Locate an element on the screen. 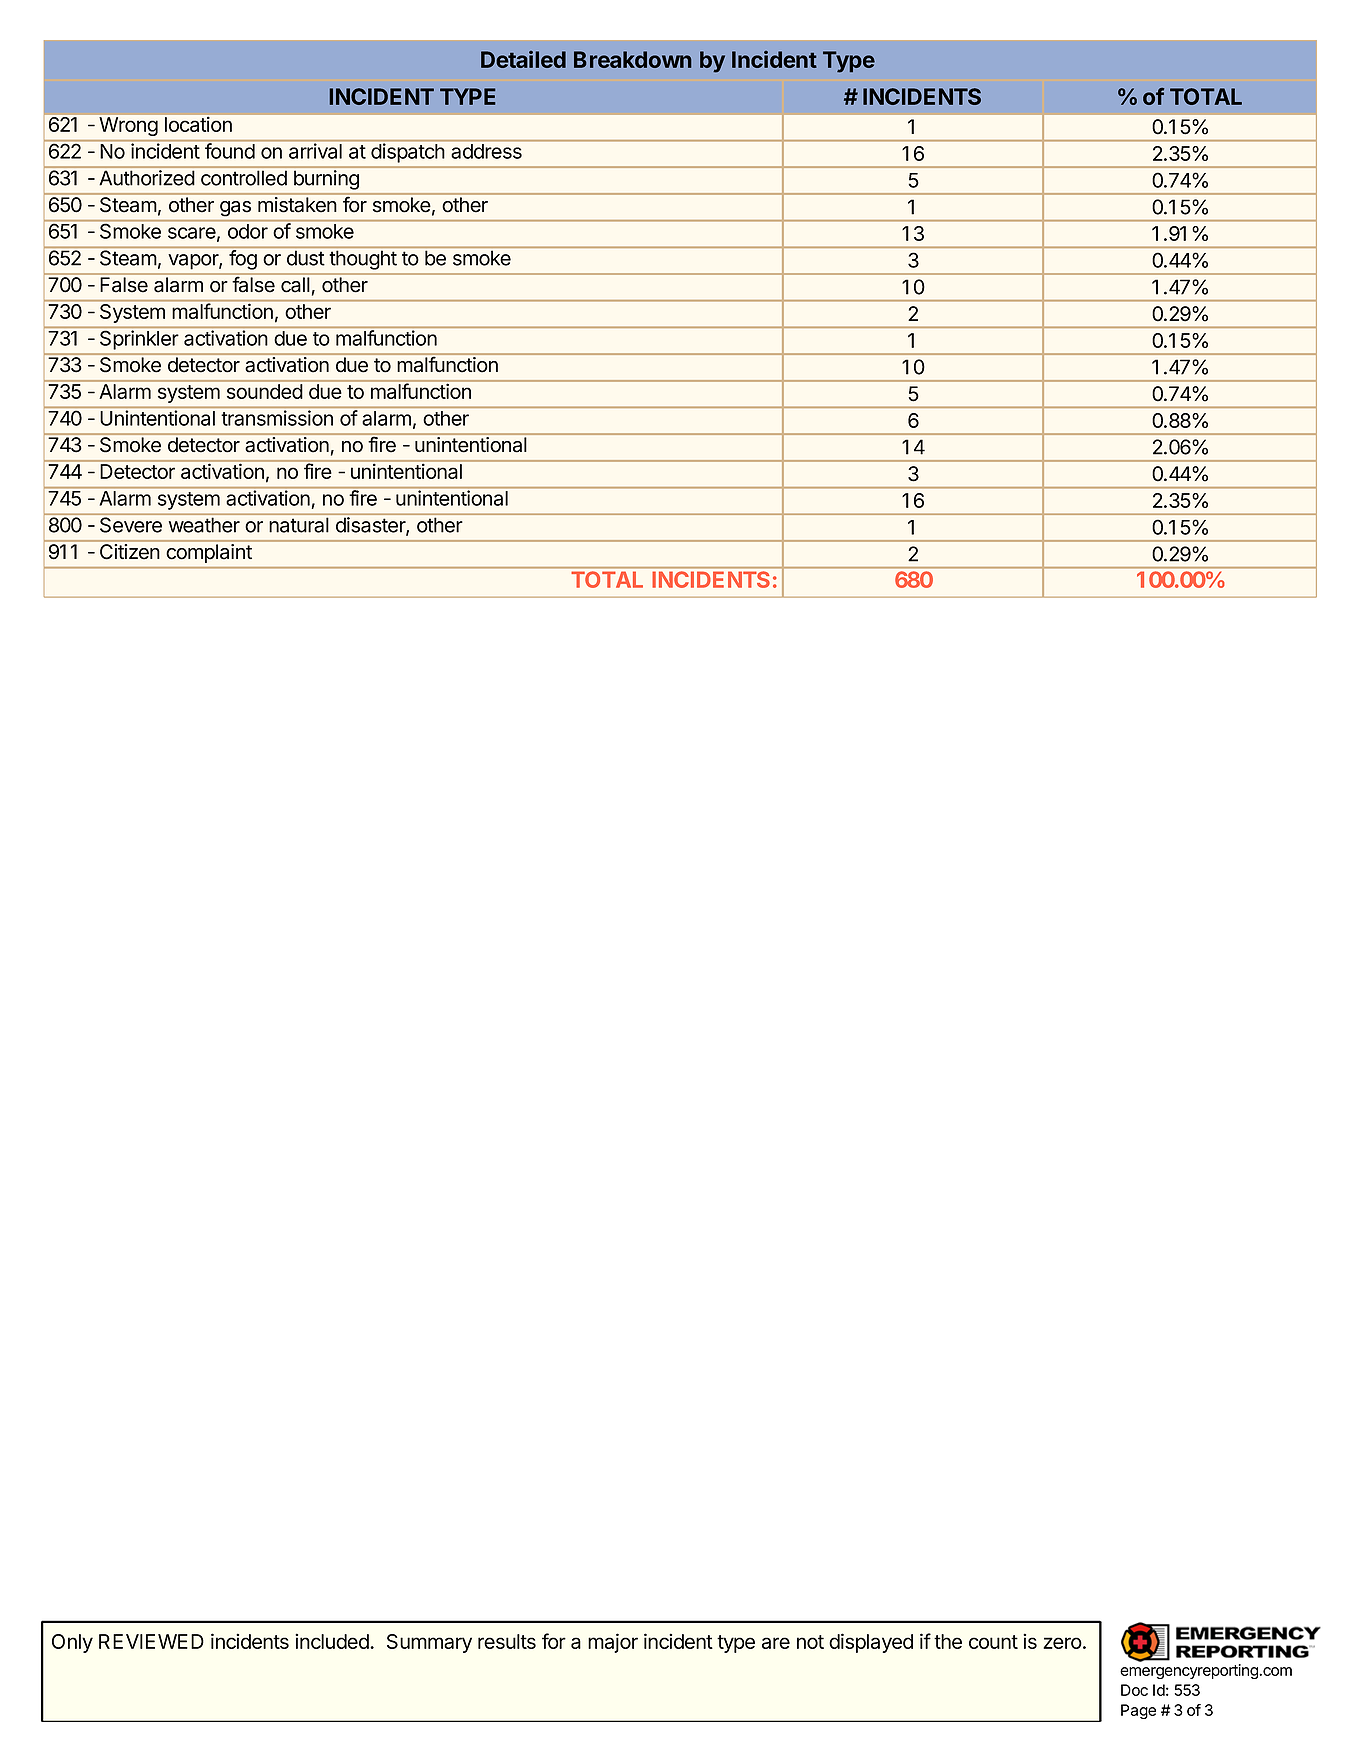  natural is located at coordinates (299, 525).
